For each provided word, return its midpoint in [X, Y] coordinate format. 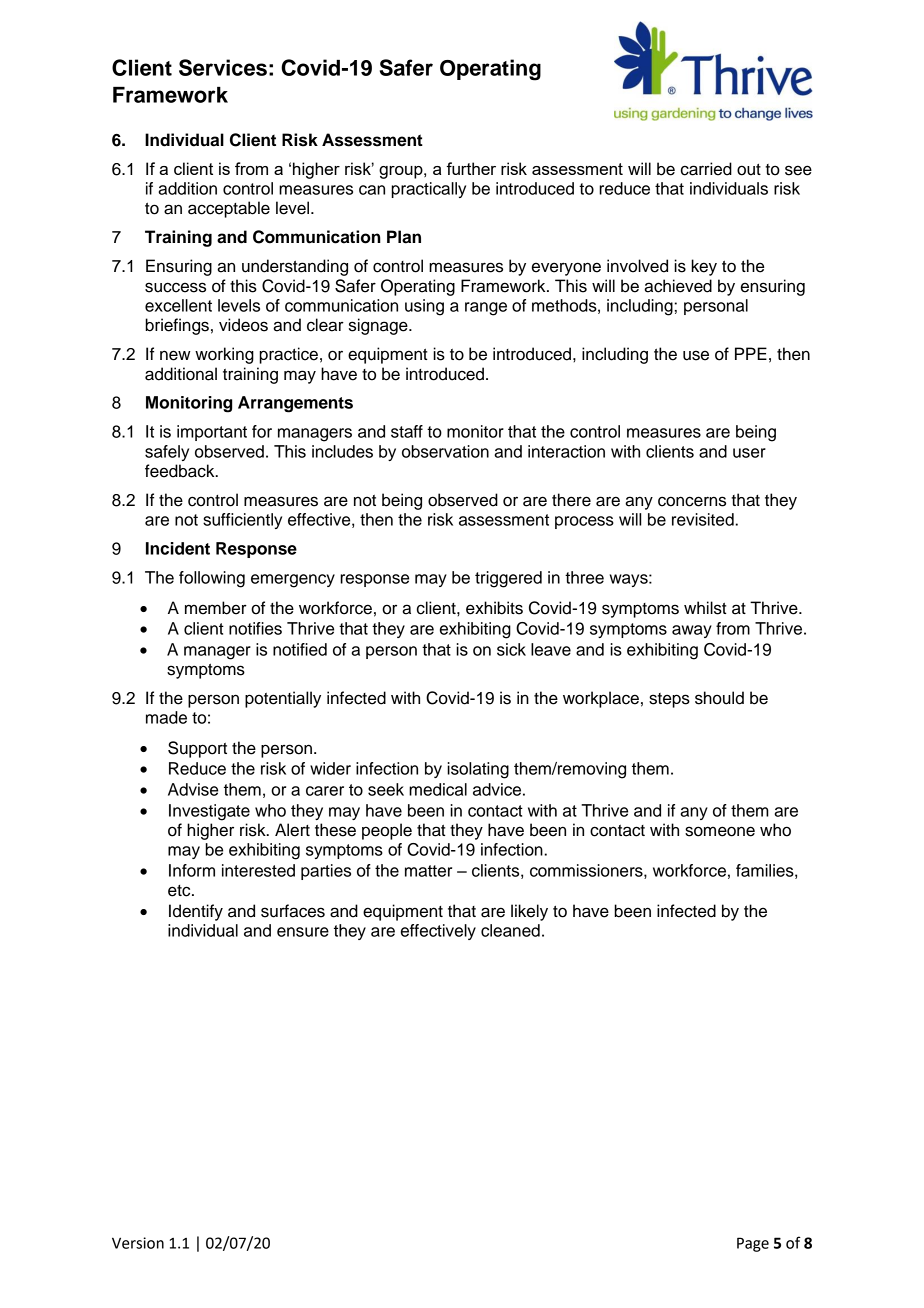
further [471, 168]
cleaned [510, 930]
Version [138, 1243]
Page [753, 1244]
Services [223, 67]
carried [706, 169]
